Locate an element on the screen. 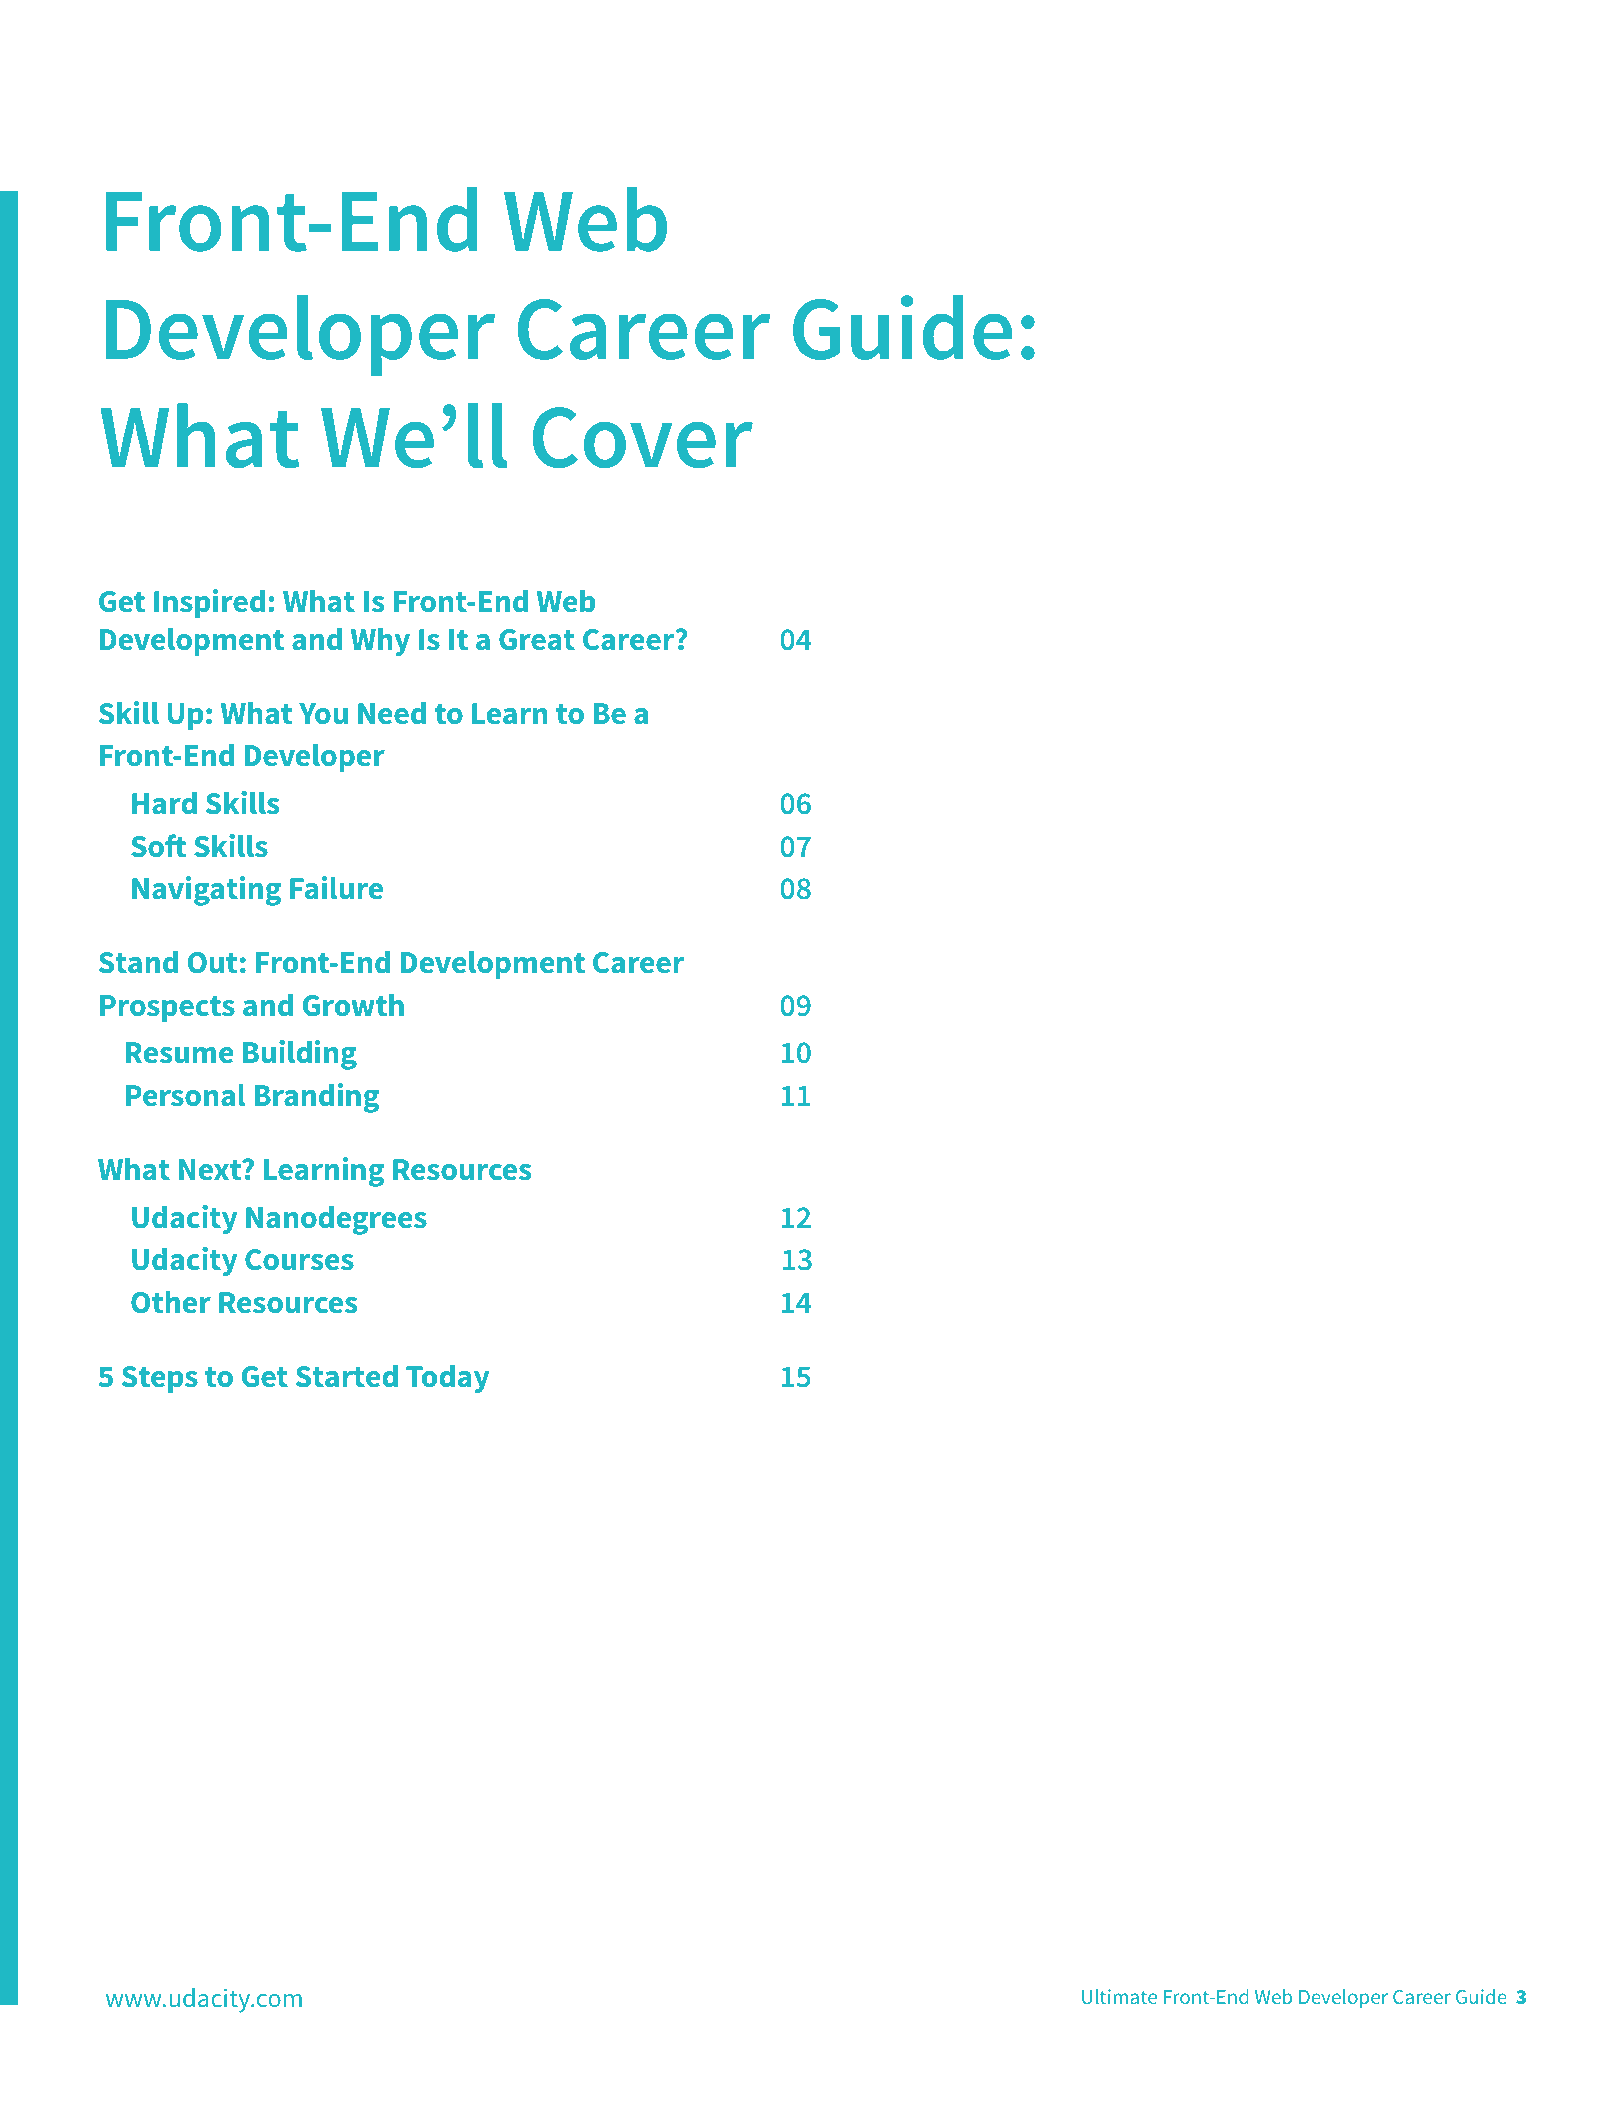 The height and width of the screenshot is (2101, 1624). Today is located at coordinates (448, 1378).
